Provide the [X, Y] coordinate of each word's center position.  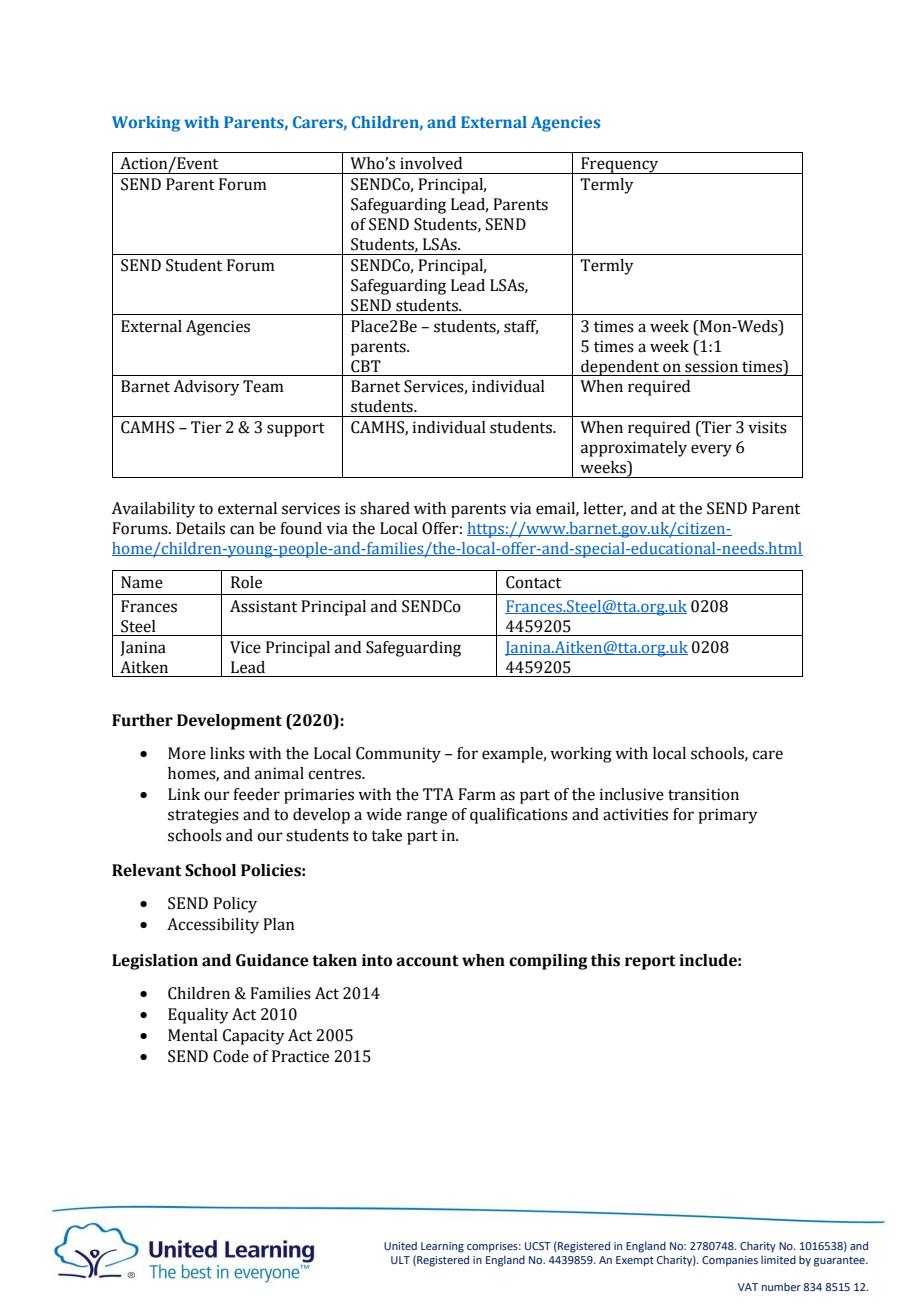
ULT [400, 1260]
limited [778, 1259]
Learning [442, 1247]
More [187, 753]
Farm [477, 794]
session [711, 366]
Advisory [206, 388]
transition [703, 794]
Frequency [619, 165]
